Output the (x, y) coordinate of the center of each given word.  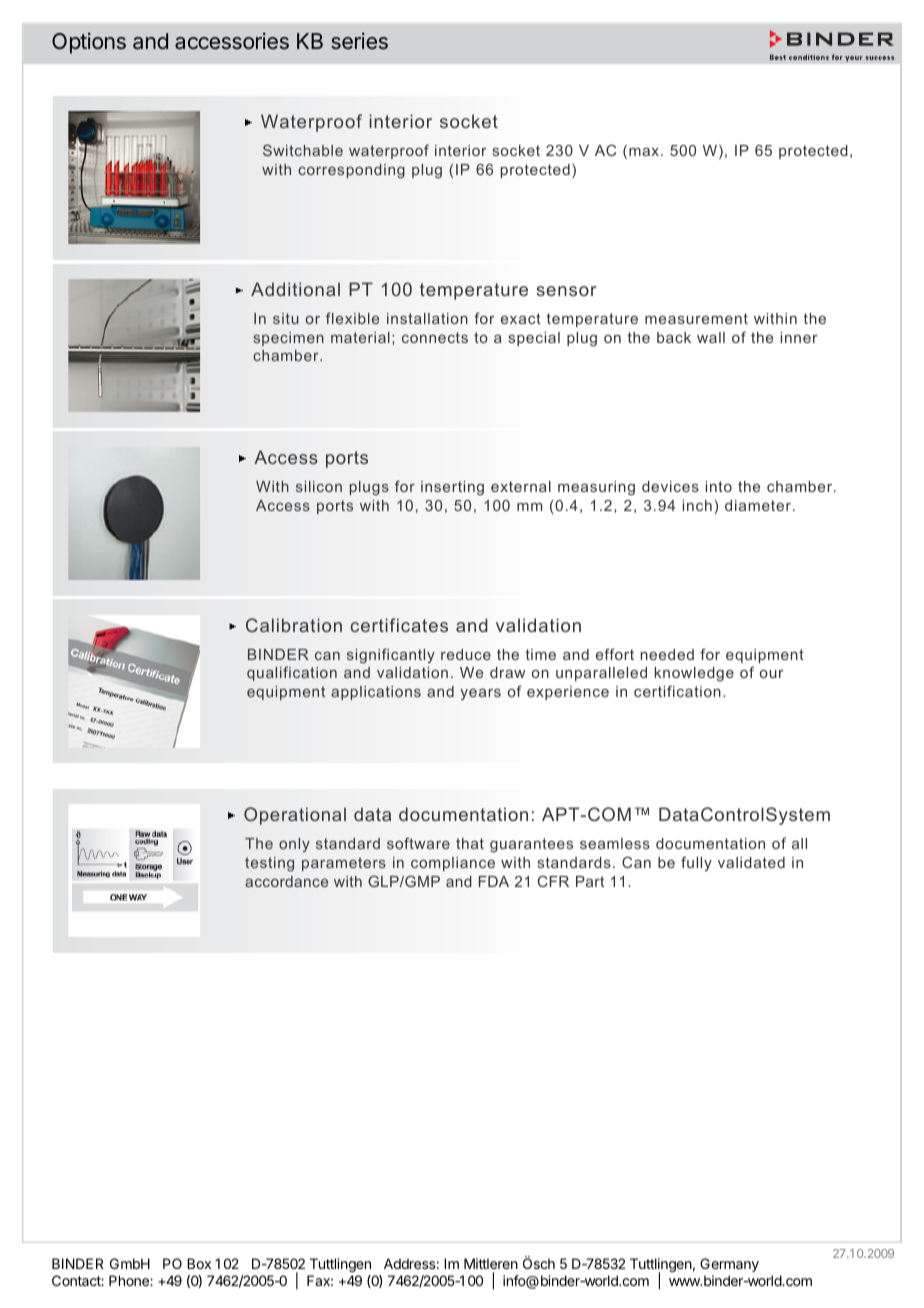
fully (696, 863)
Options (89, 43)
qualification (292, 673)
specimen (289, 339)
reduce (466, 654)
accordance (286, 881)
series (359, 41)
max (645, 152)
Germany (729, 1265)
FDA (494, 881)
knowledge (694, 674)
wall (711, 337)
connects (435, 337)
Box (199, 1263)
